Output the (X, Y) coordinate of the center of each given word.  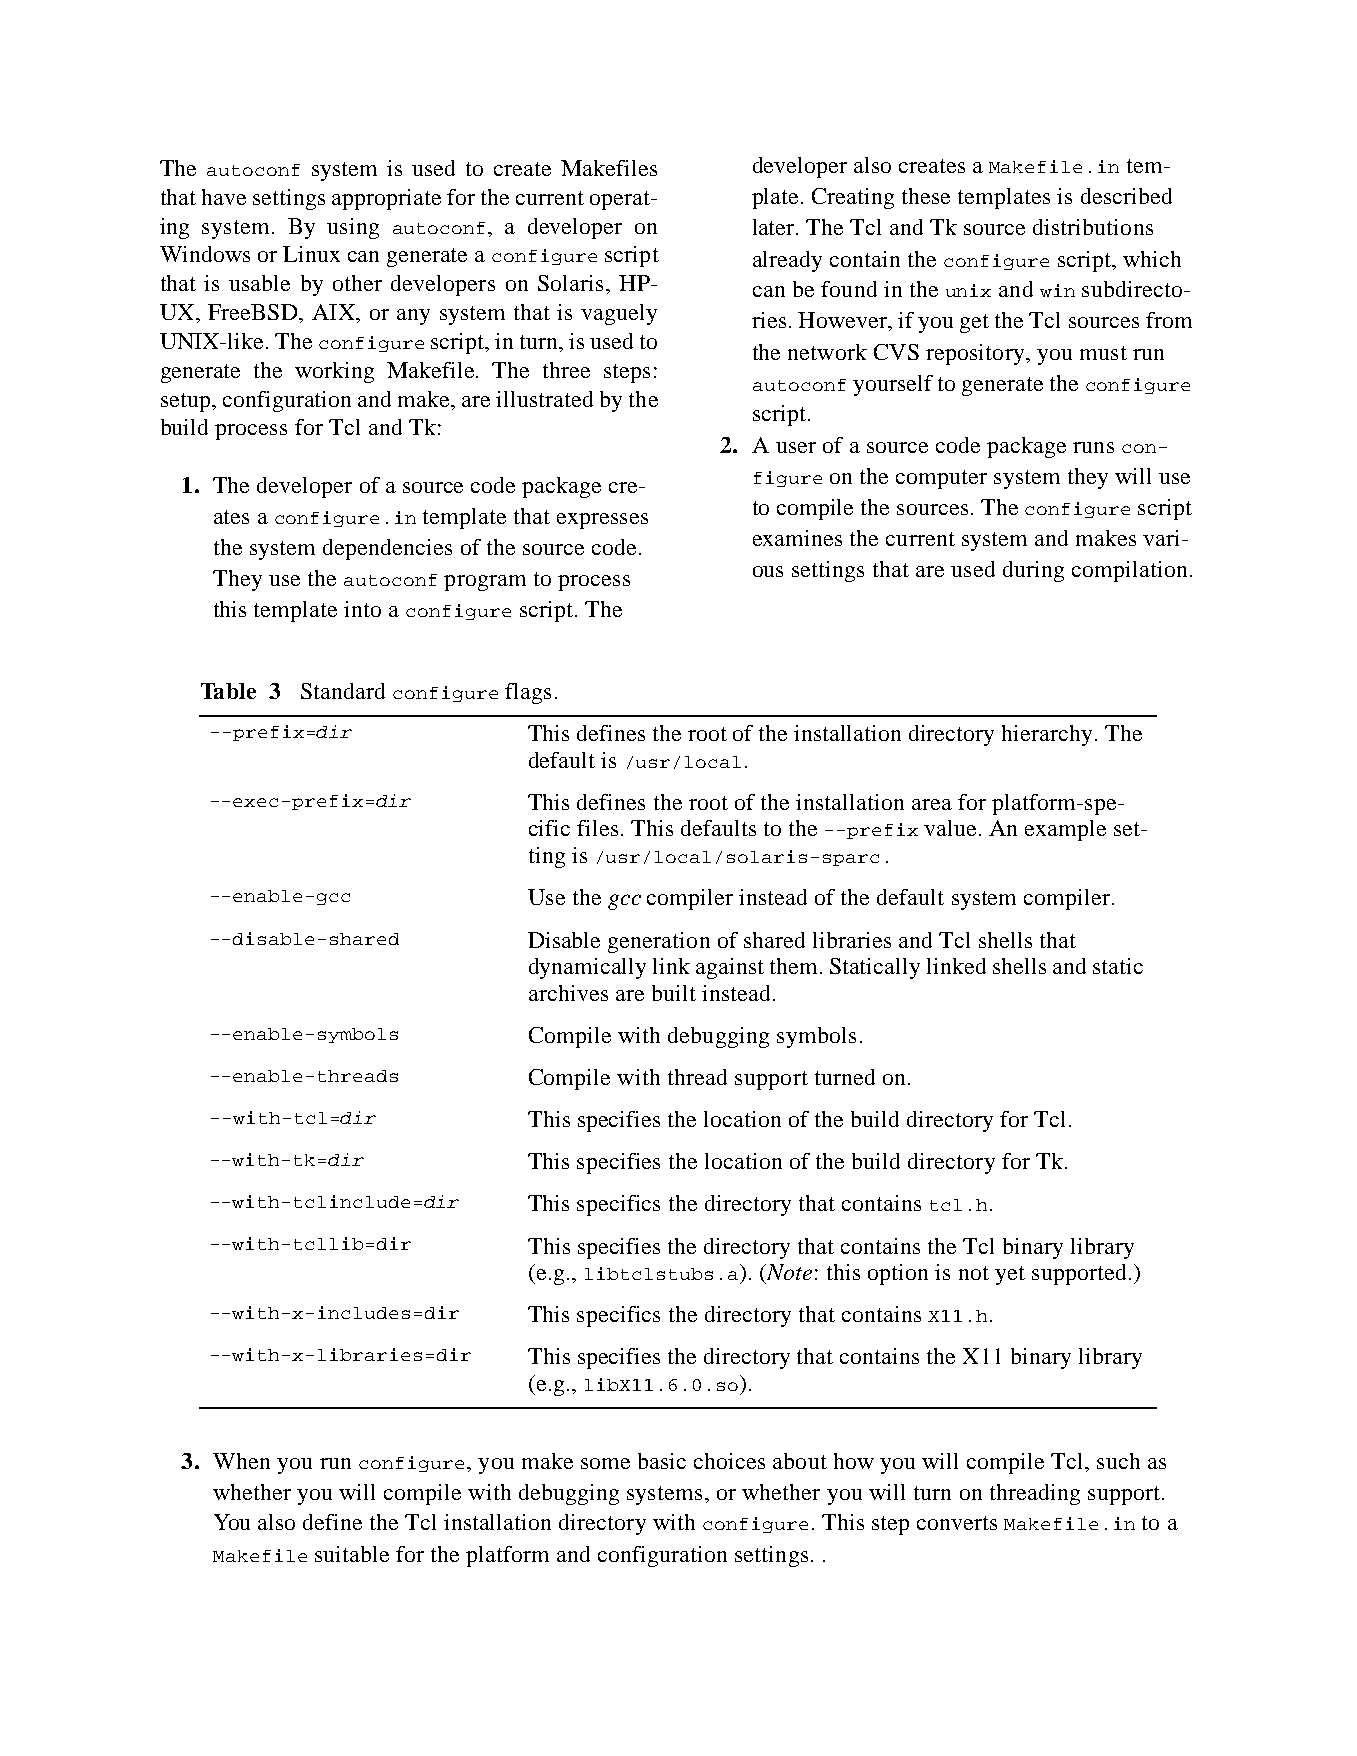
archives (568, 993)
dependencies (387, 549)
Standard (343, 691)
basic (662, 1461)
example (1065, 830)
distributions (1093, 227)
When (241, 1461)
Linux (311, 254)
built (674, 993)
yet (1010, 1275)
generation (659, 942)
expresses (602, 521)
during (1033, 571)
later (775, 227)
